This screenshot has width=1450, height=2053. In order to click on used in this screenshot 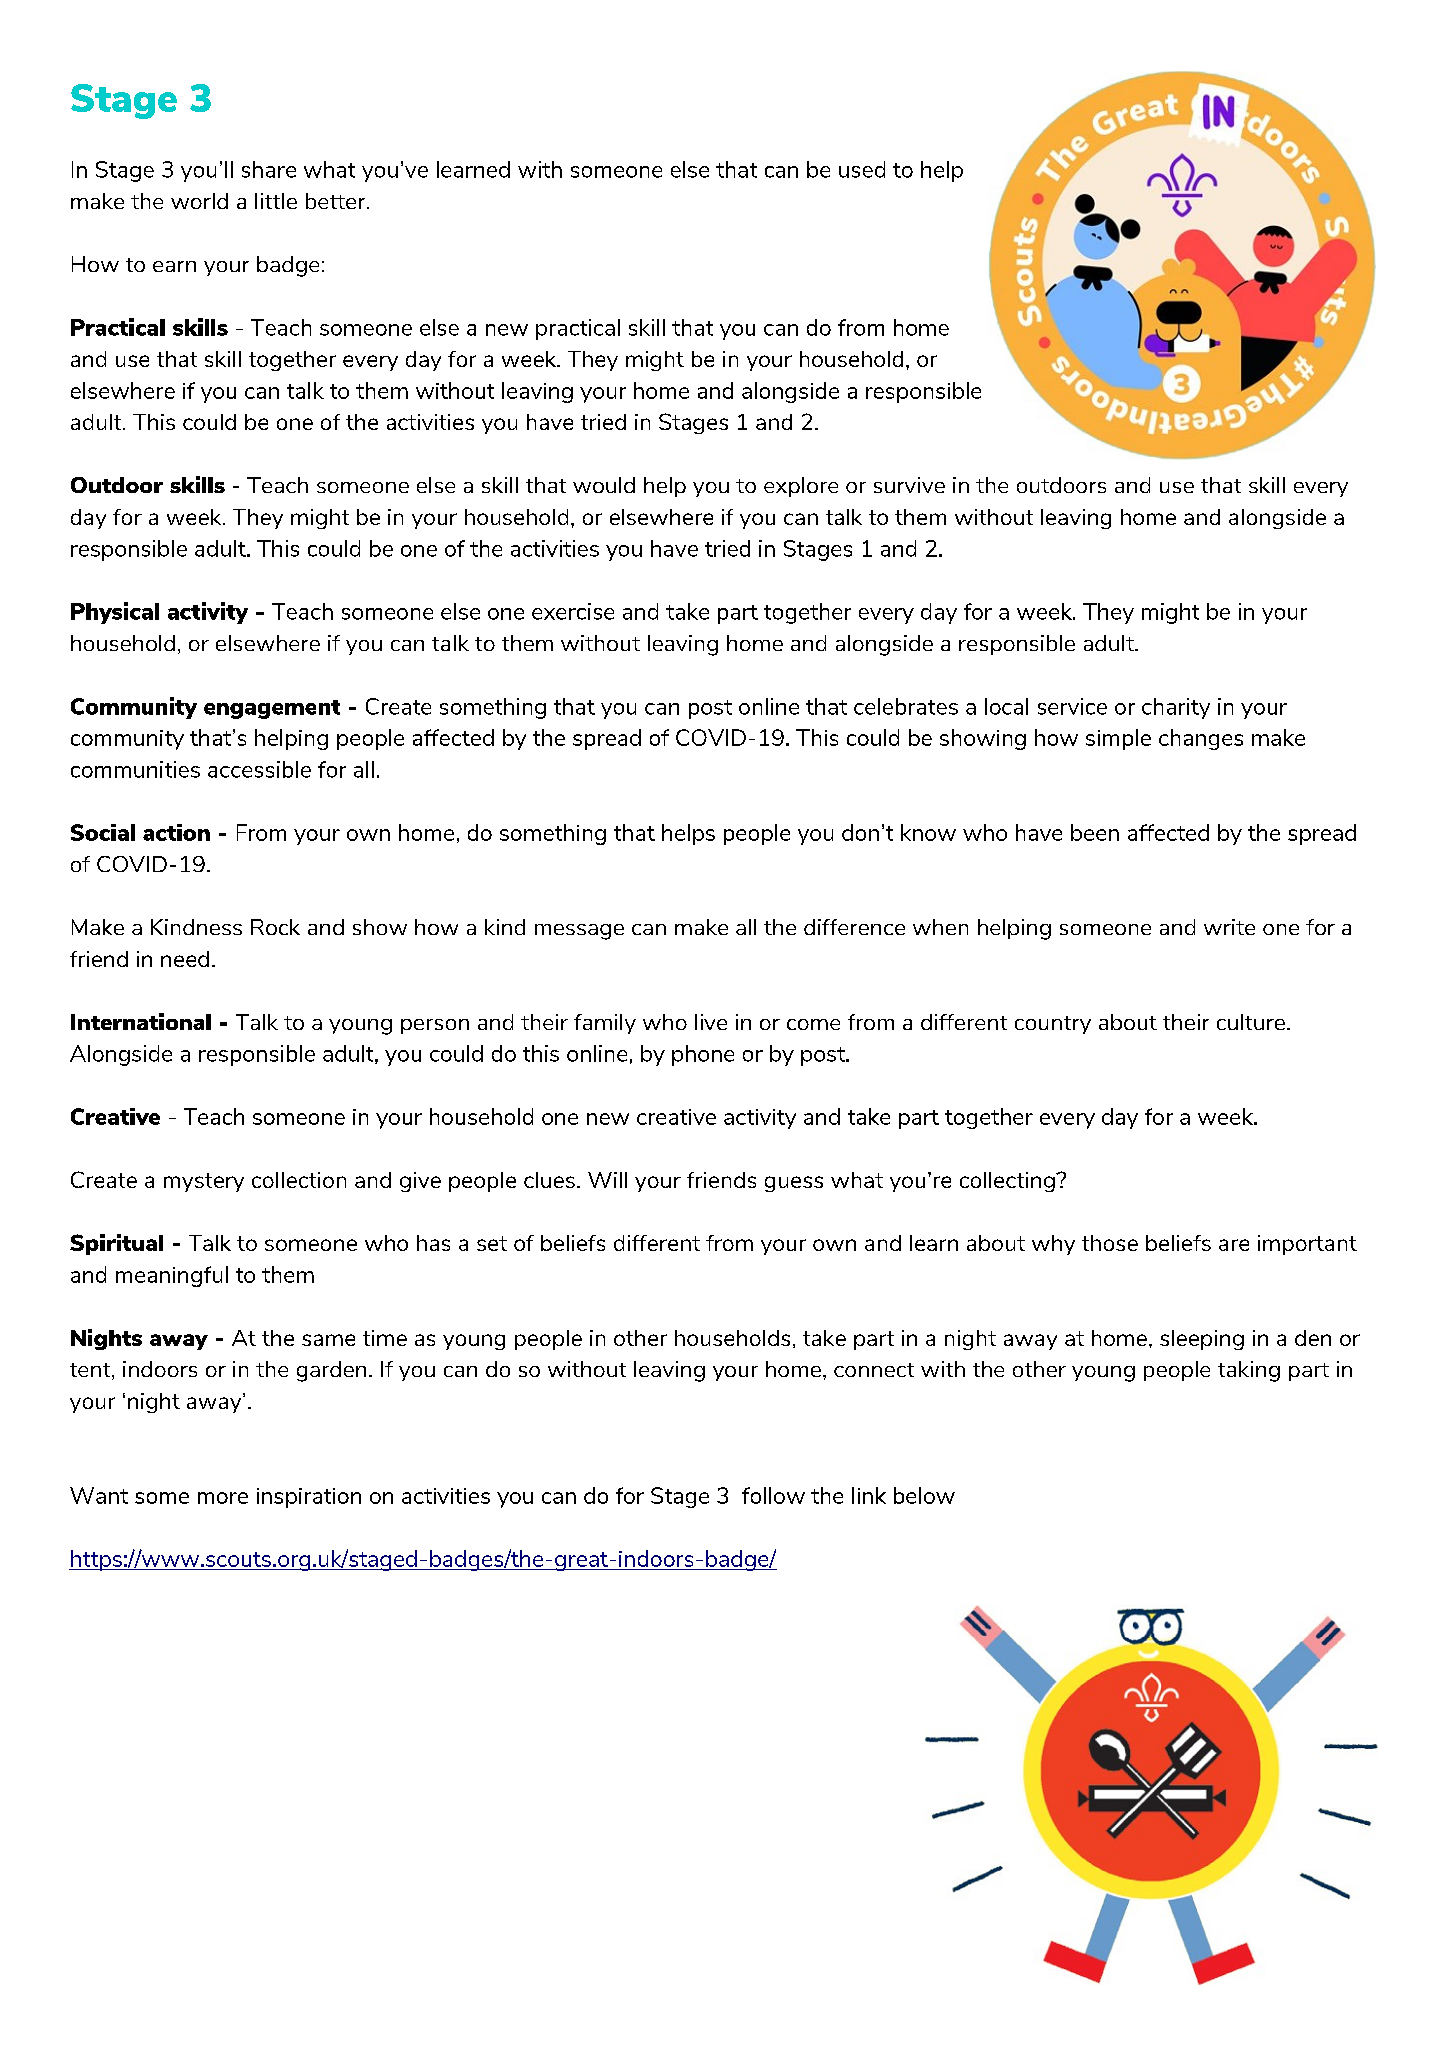, I will do `click(862, 169)`.
